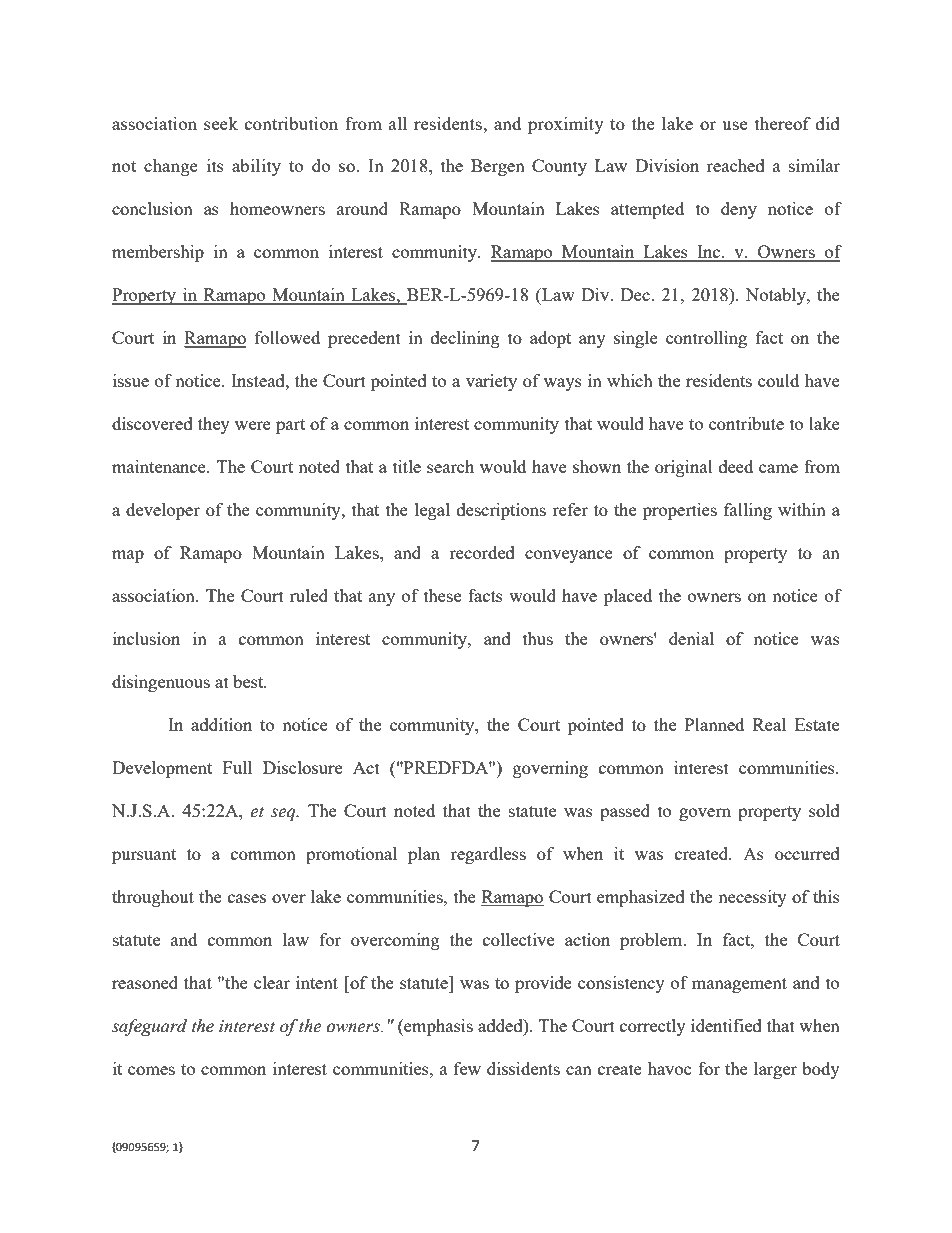 The image size is (952, 1233). Describe the element at coordinates (149, 1027) in the page. I see `safeguard` at that location.
